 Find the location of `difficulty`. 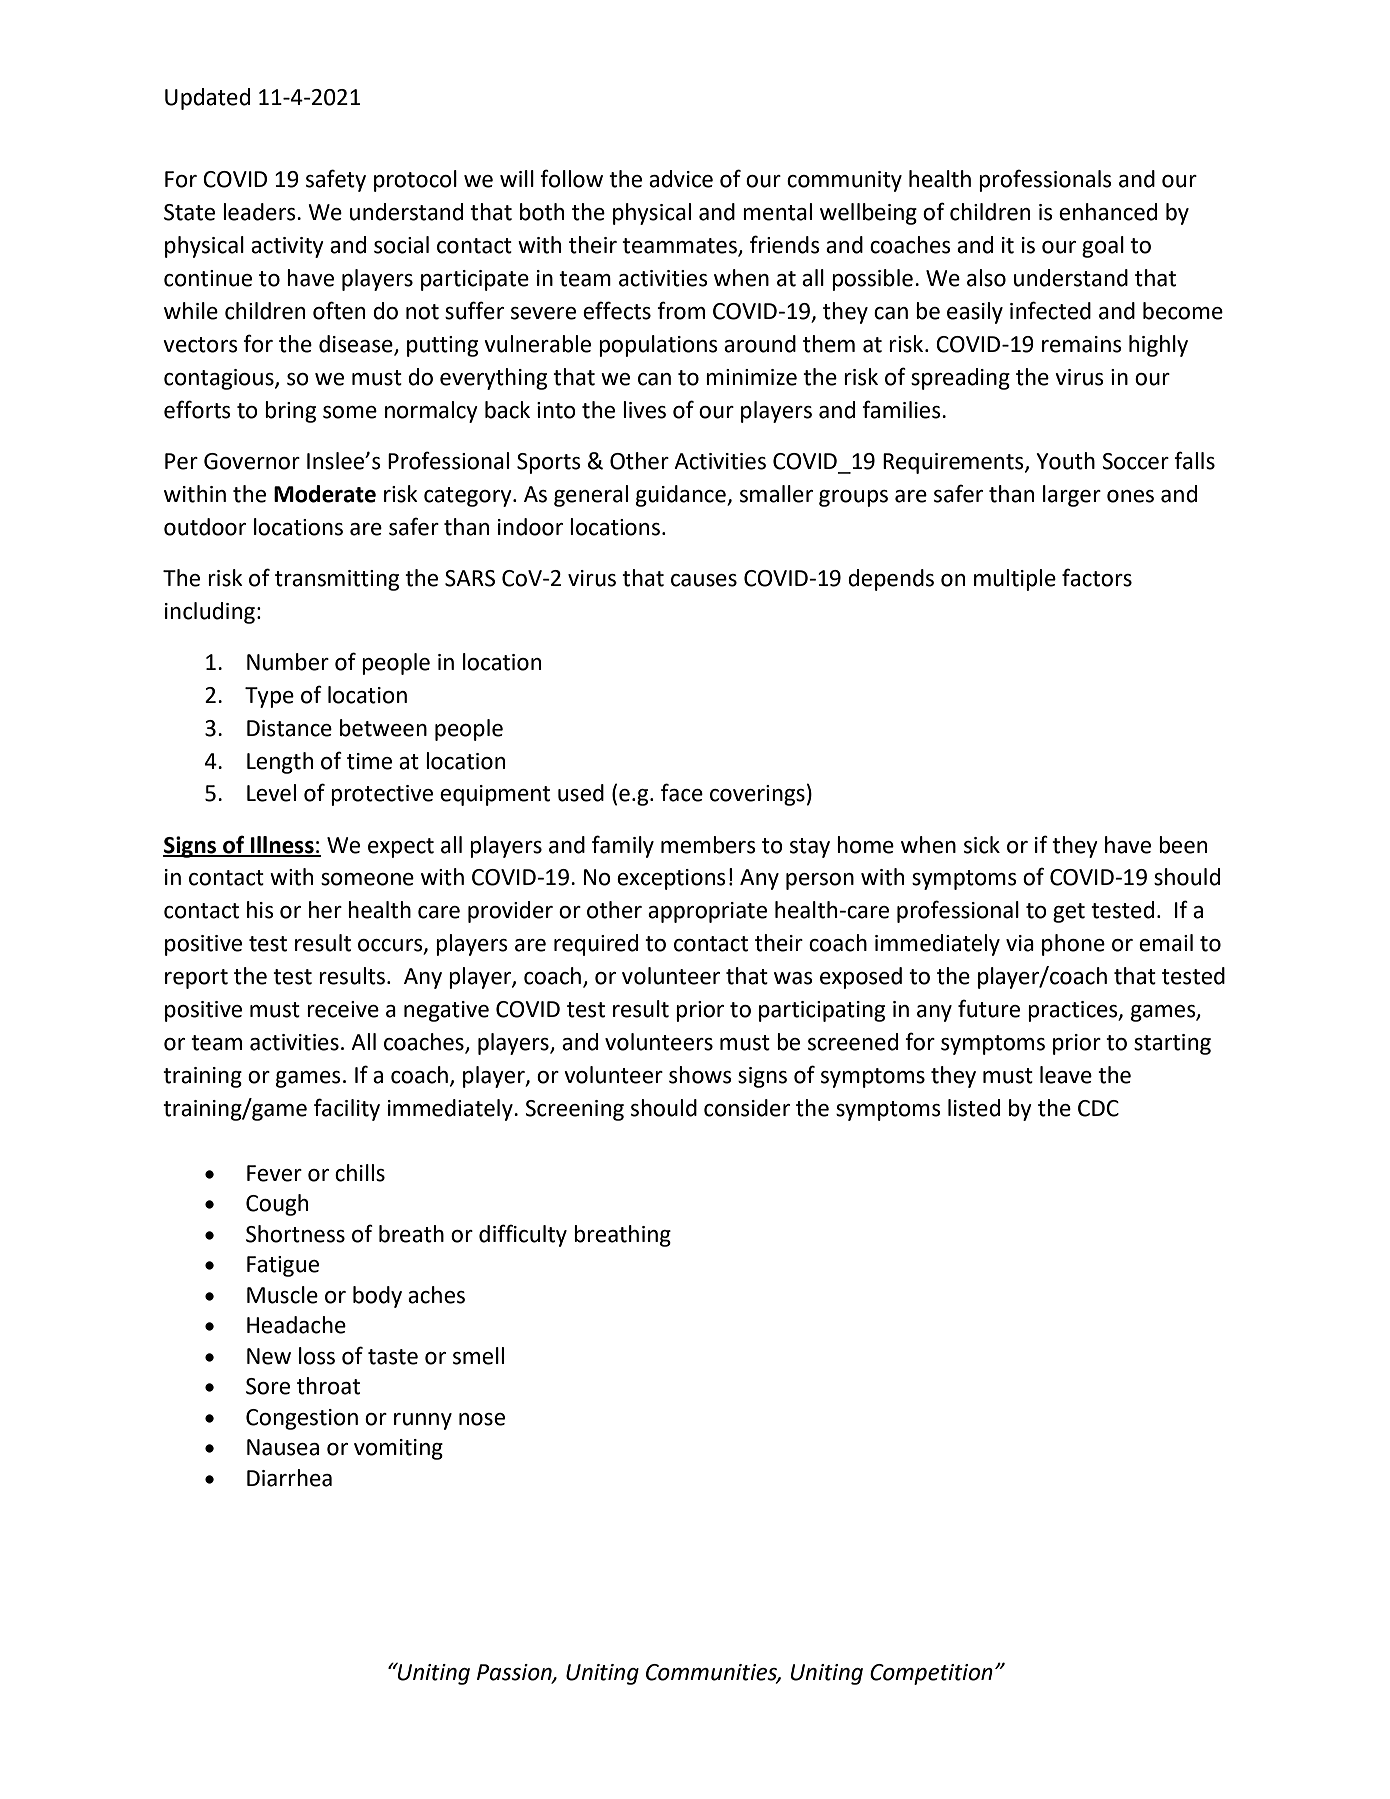

difficulty is located at coordinates (523, 1235).
